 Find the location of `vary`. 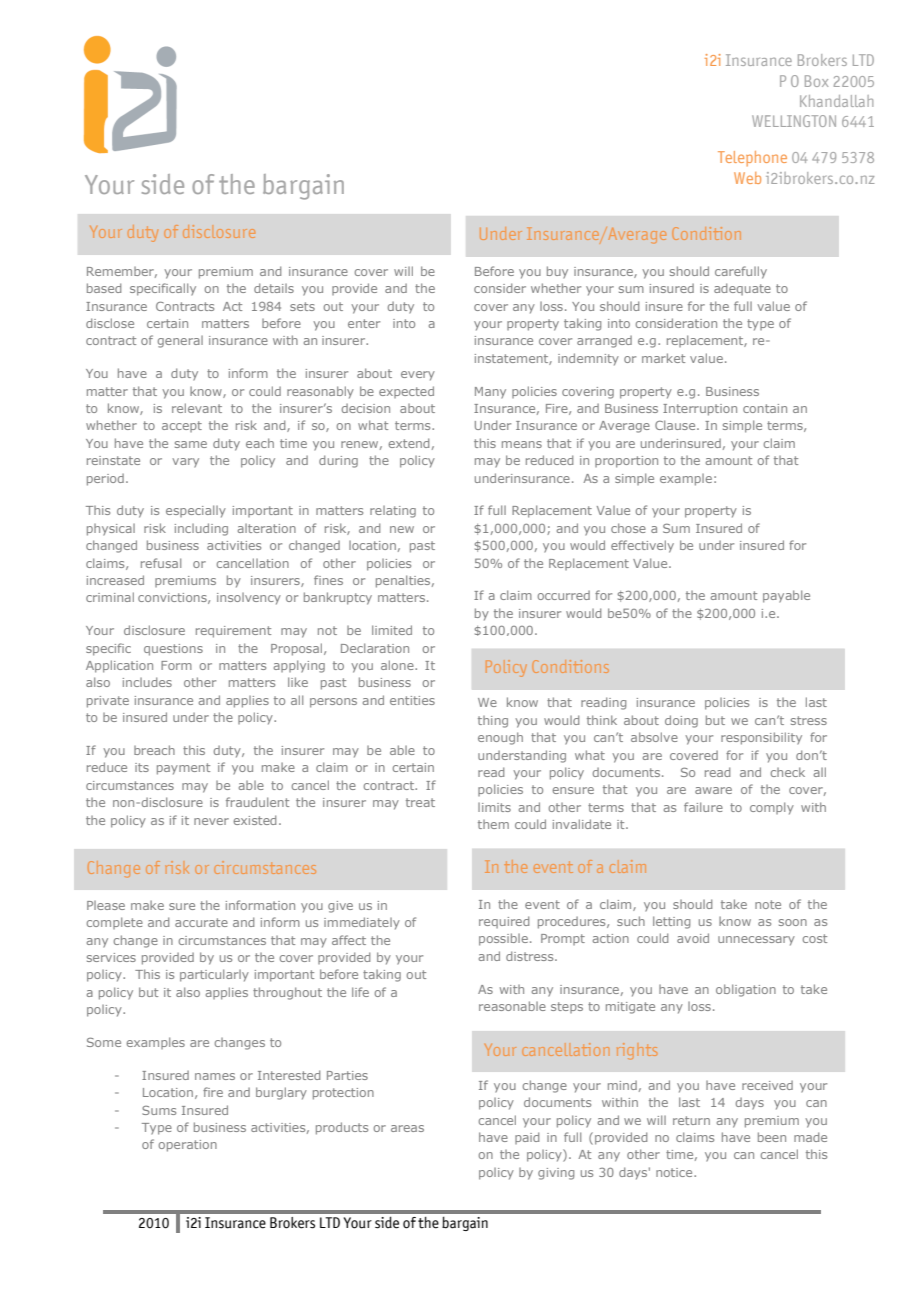

vary is located at coordinates (185, 463).
